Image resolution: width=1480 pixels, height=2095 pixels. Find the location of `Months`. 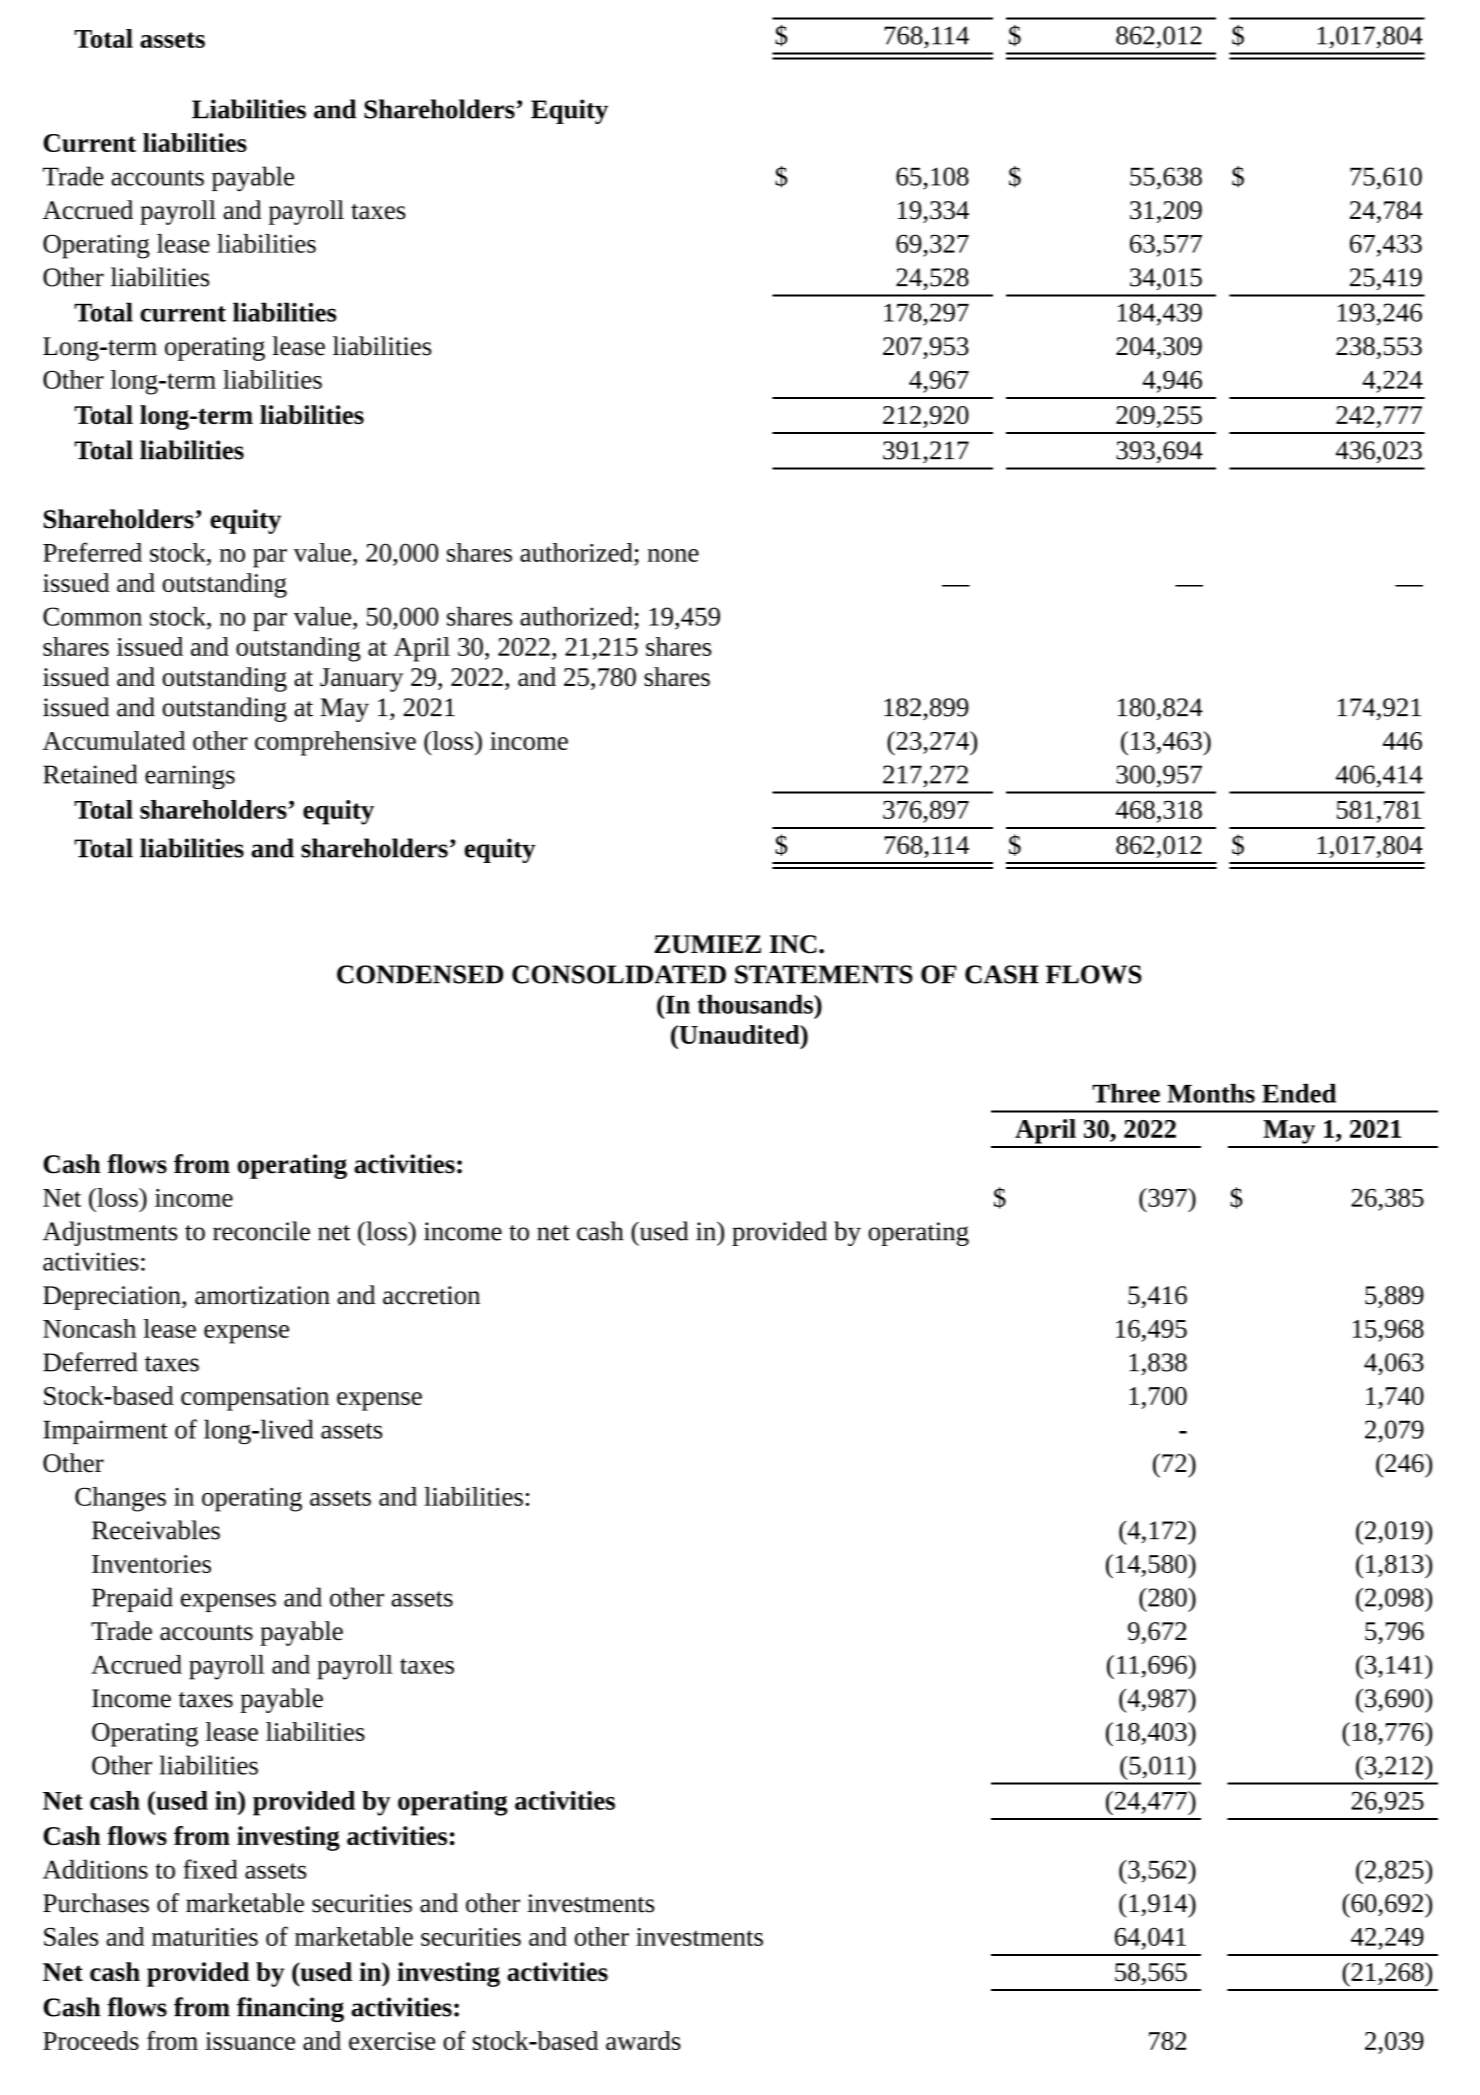

Months is located at coordinates (1211, 1093).
